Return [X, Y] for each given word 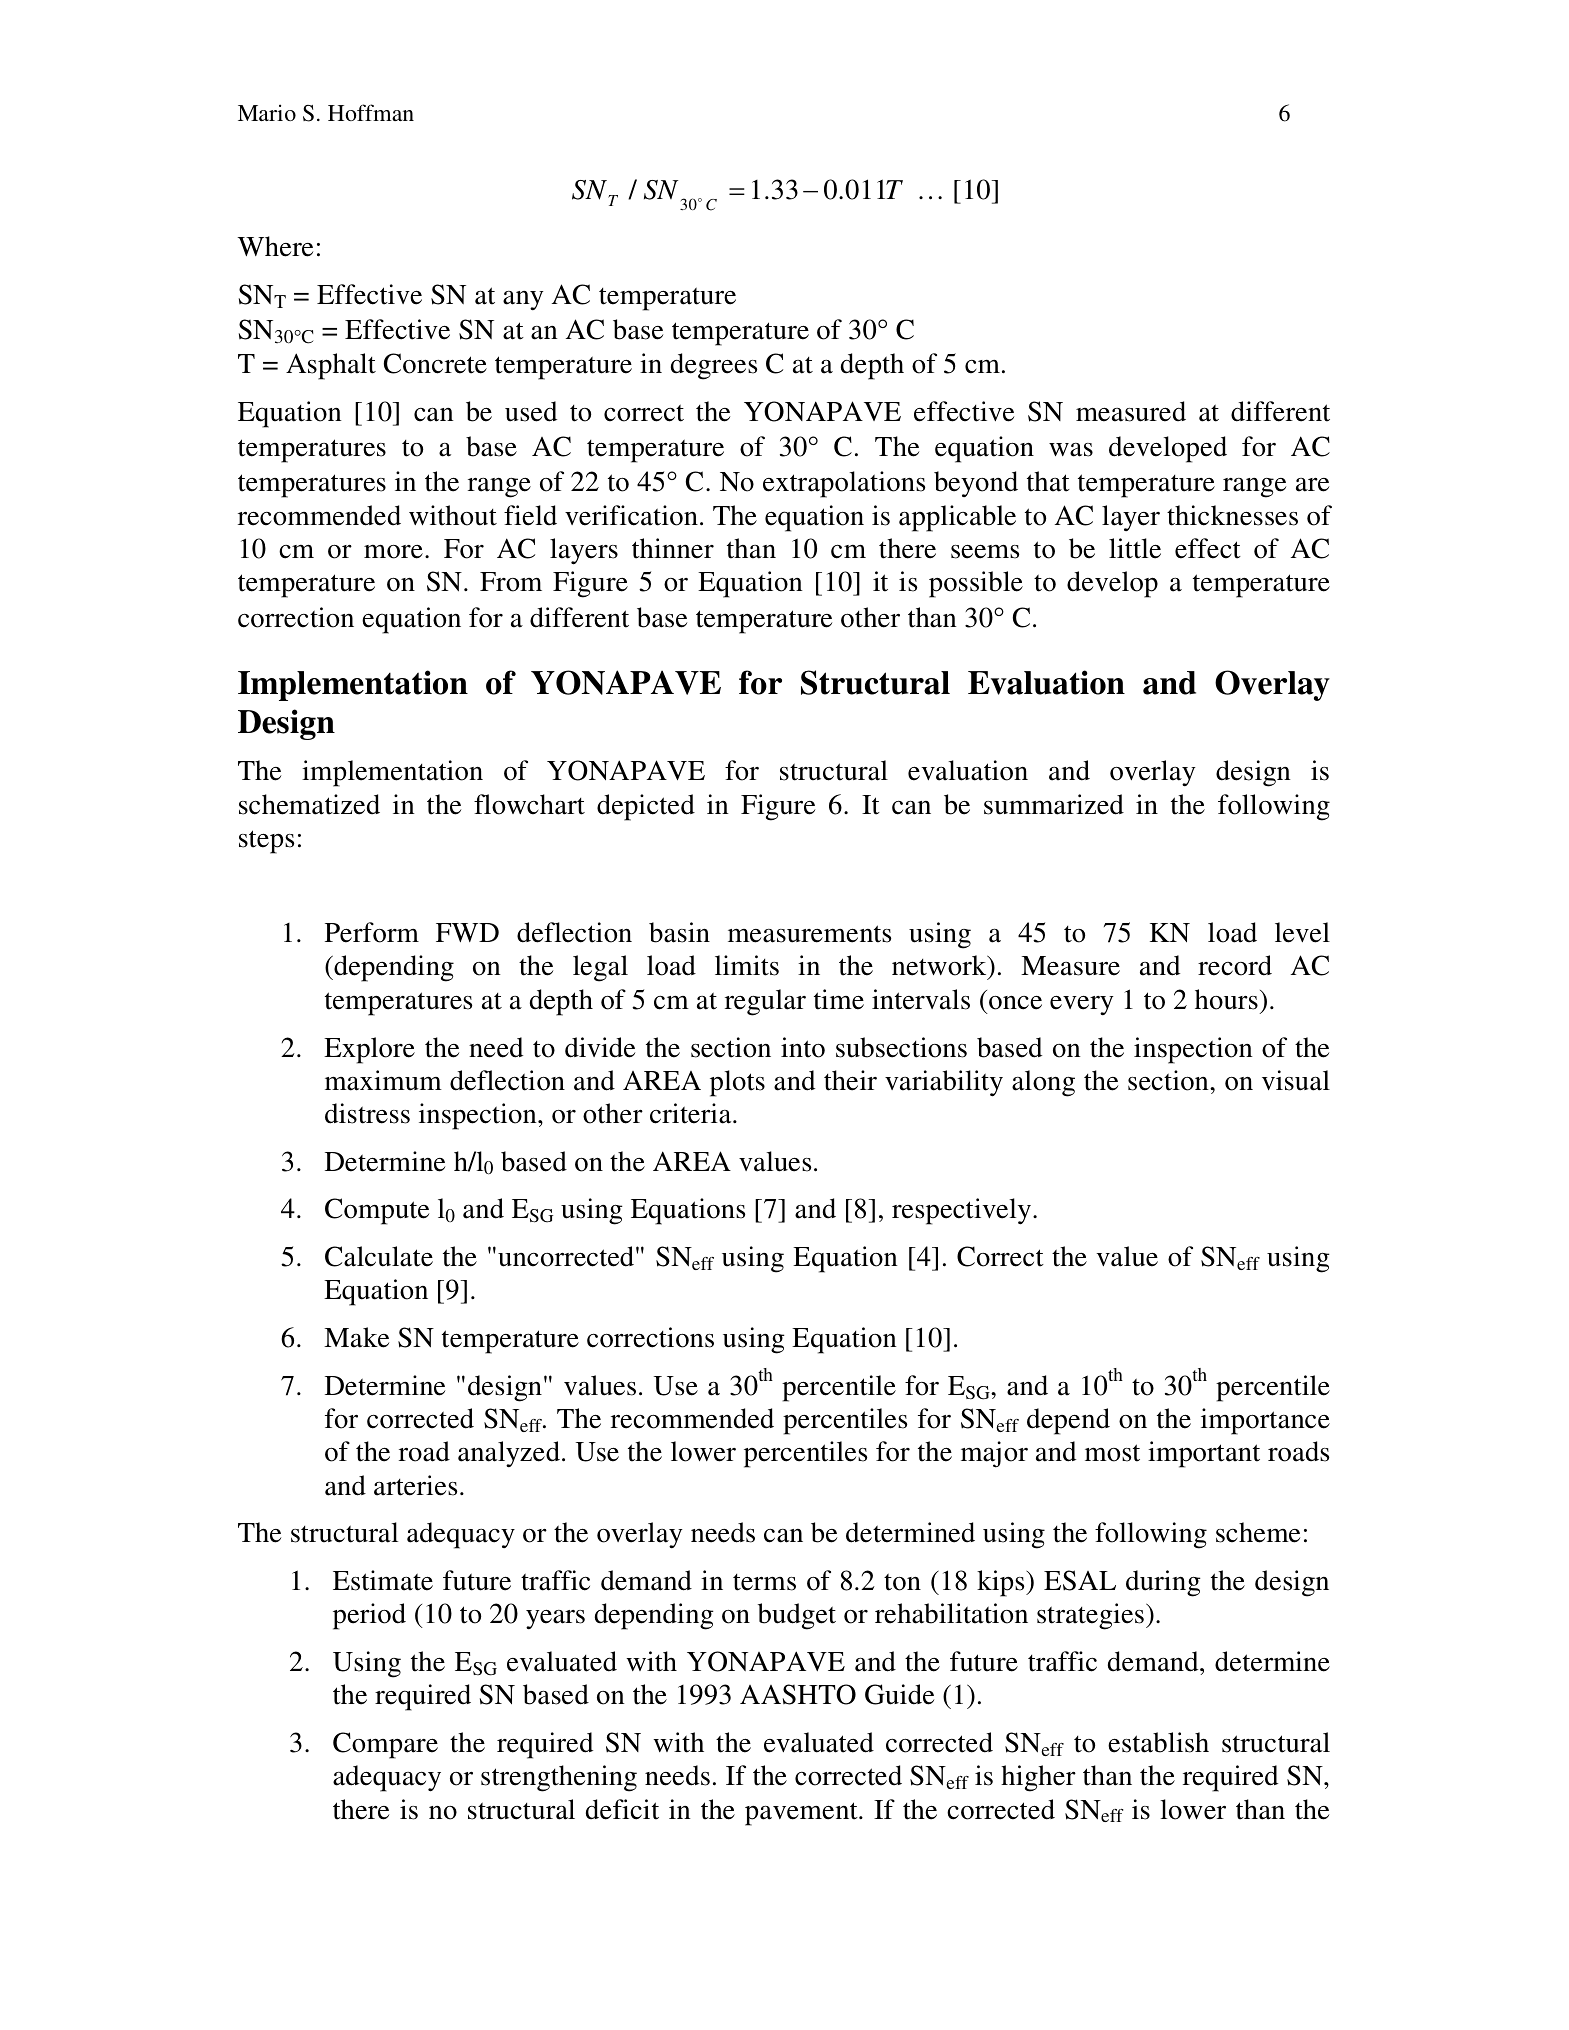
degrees [714, 366]
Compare [385, 1745]
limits [747, 965]
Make [356, 1337]
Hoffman [371, 112]
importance [1265, 1421]
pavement [802, 1814]
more [393, 551]
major [994, 1454]
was [1071, 450]
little [1135, 548]
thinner [673, 548]
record [1235, 965]
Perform [372, 932]
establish [1158, 1742]
